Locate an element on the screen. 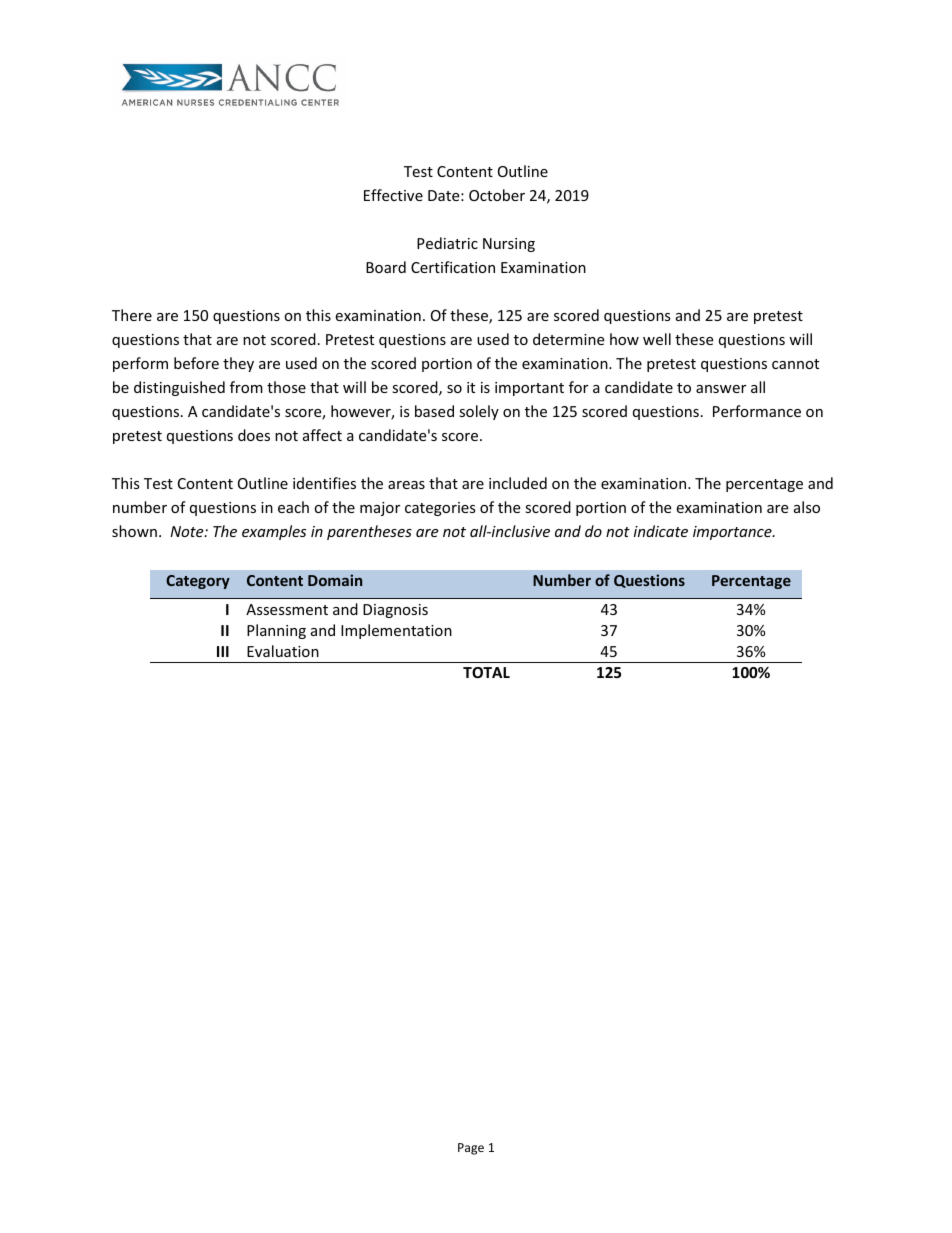 The image size is (952, 1233). TOTAL is located at coordinates (486, 672).
